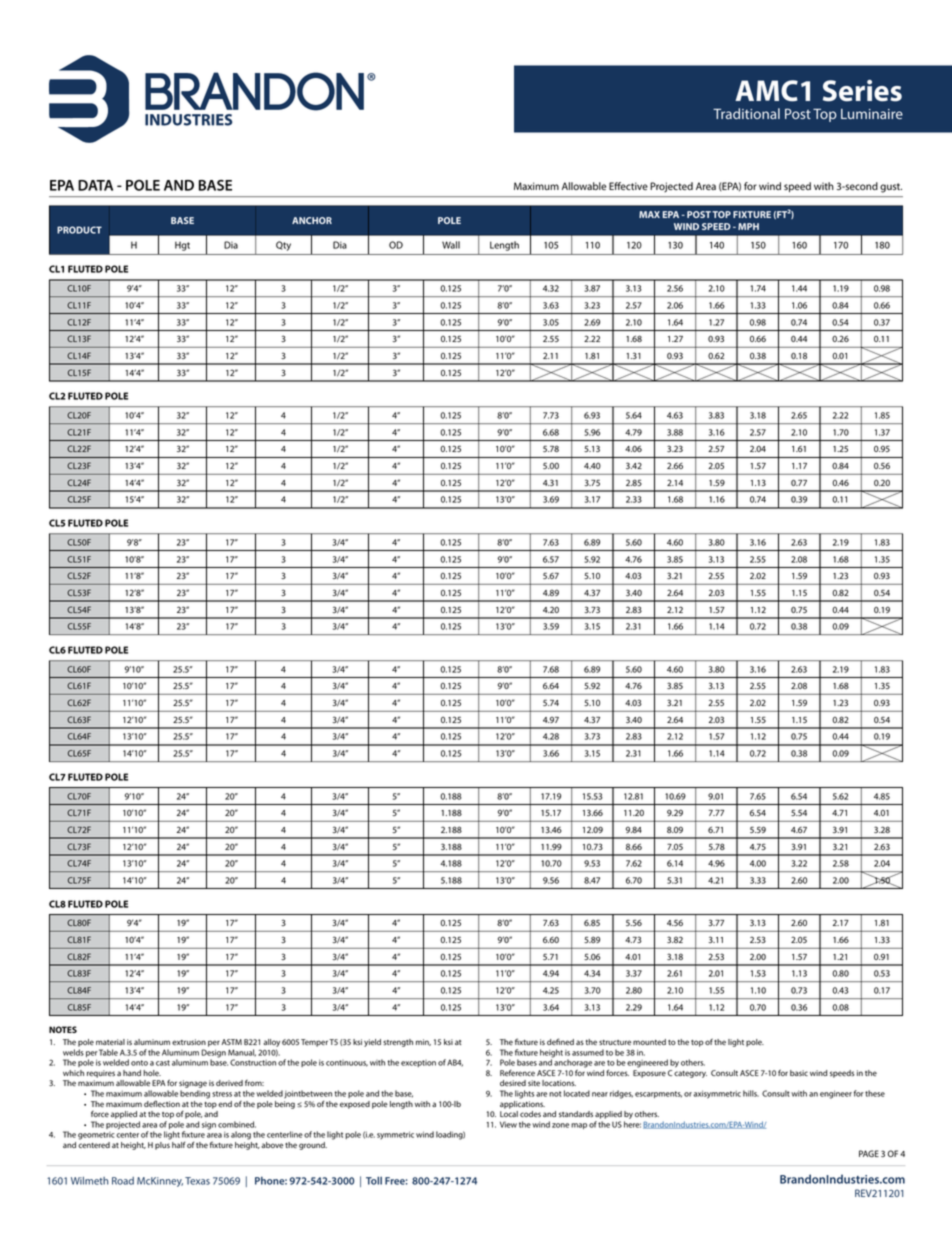 This screenshot has width=952, height=1233. I want to click on Qty, so click(283, 246).
